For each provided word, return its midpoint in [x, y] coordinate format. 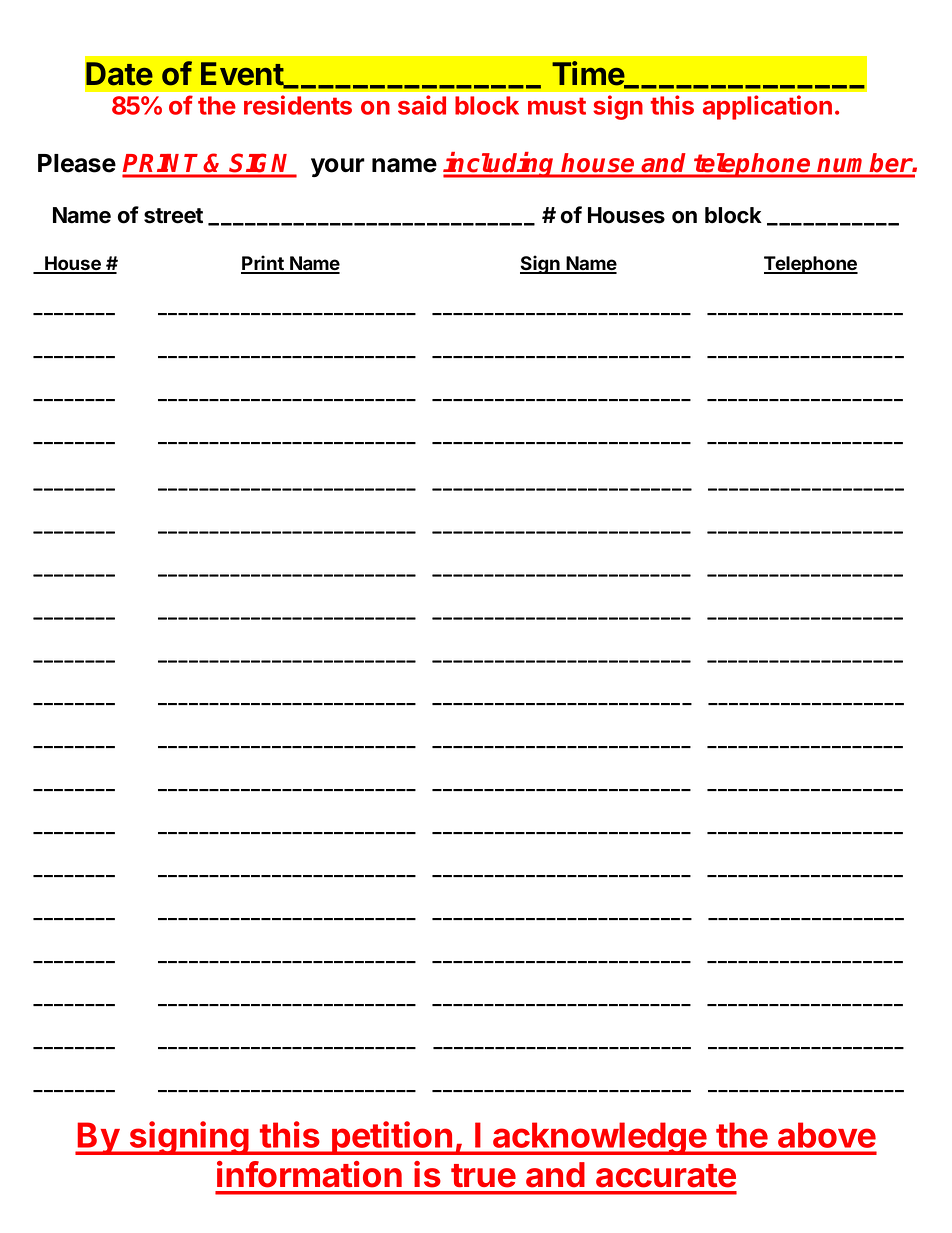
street [173, 216]
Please [77, 163]
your [338, 167]
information [309, 1174]
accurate [666, 1176]
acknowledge [599, 1138]
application [767, 107]
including [500, 165]
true [483, 1176]
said [422, 105]
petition [392, 1138]
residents [298, 105]
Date [119, 74]
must [557, 106]
